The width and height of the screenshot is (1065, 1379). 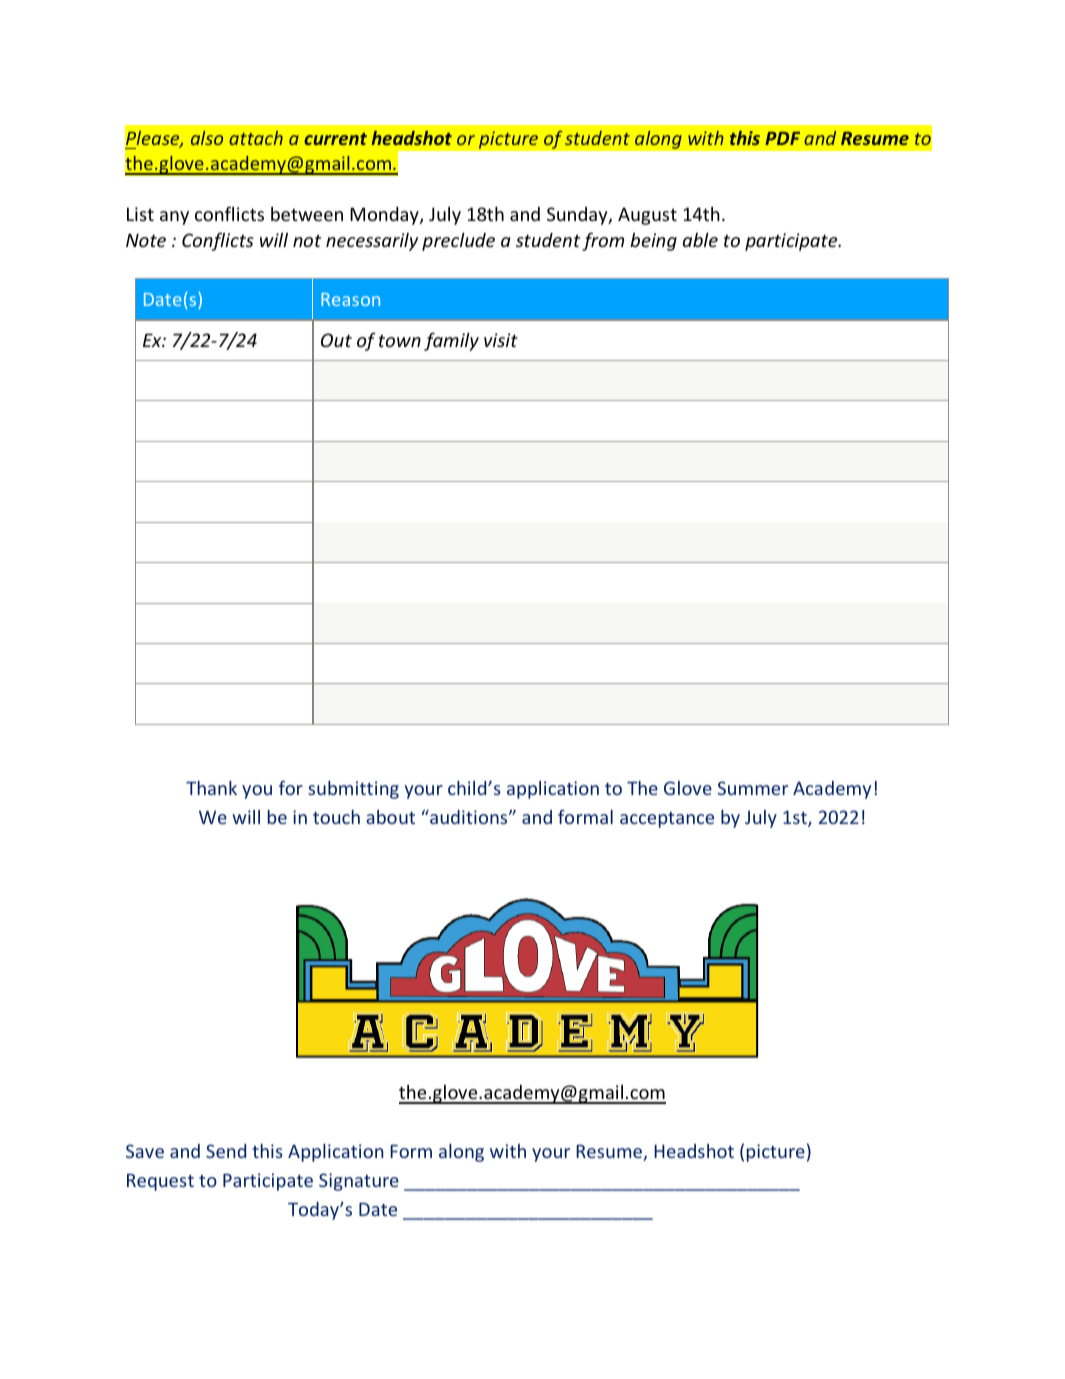 I want to click on visit, so click(x=501, y=340).
